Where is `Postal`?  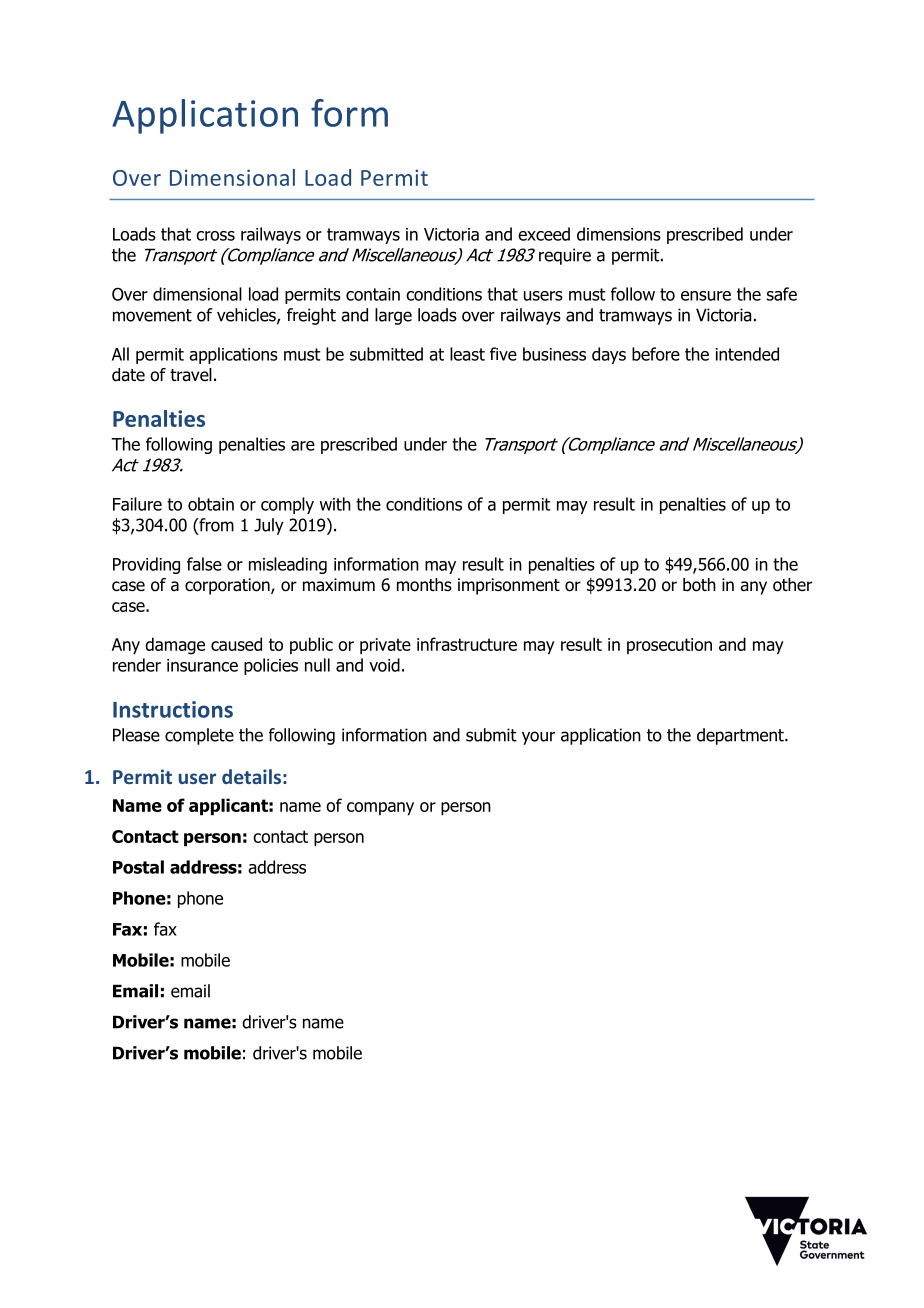 Postal is located at coordinates (138, 867).
